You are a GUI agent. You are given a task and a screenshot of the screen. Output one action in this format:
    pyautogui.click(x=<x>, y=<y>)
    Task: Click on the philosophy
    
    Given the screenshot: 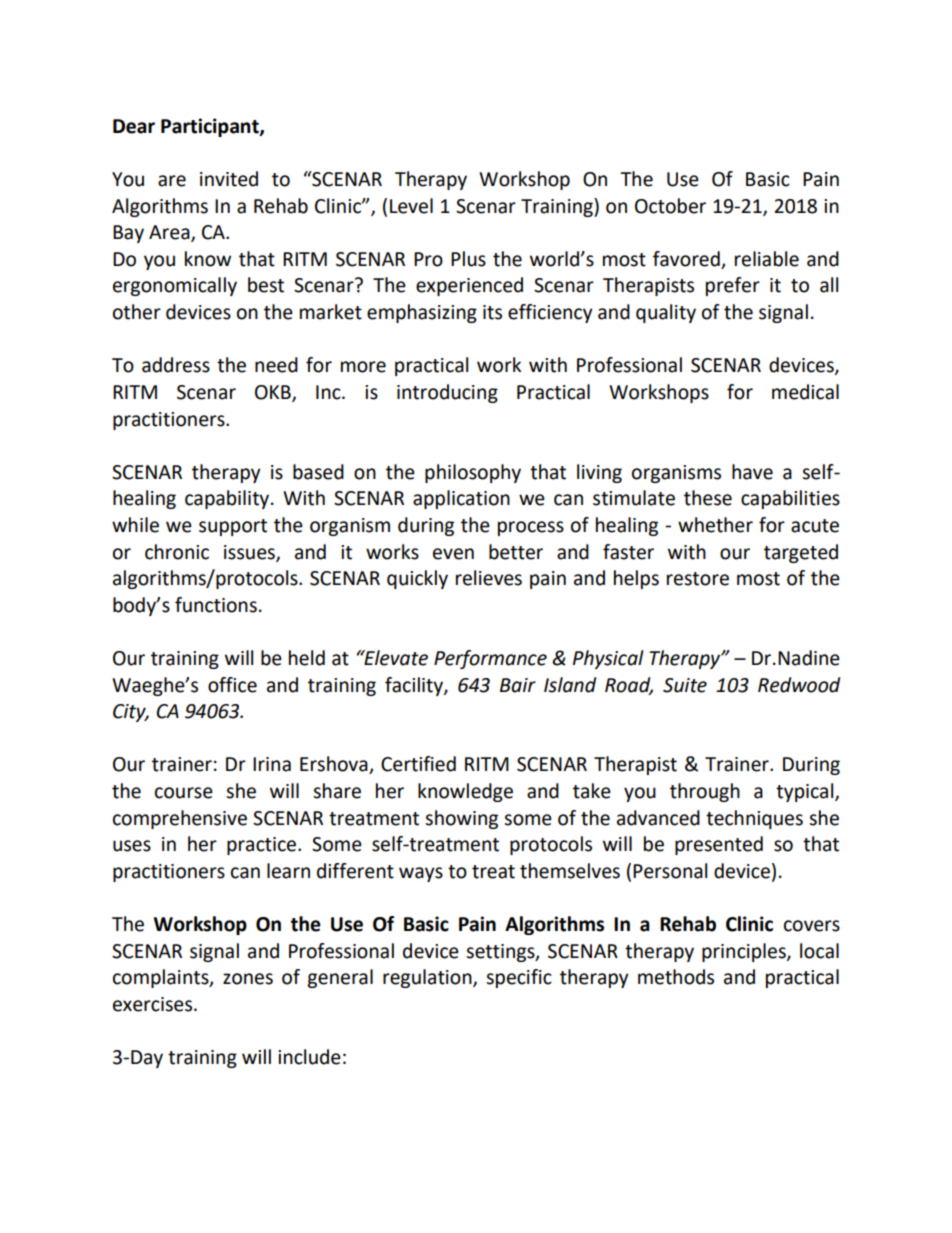 What is the action you would take?
    pyautogui.click(x=473, y=473)
